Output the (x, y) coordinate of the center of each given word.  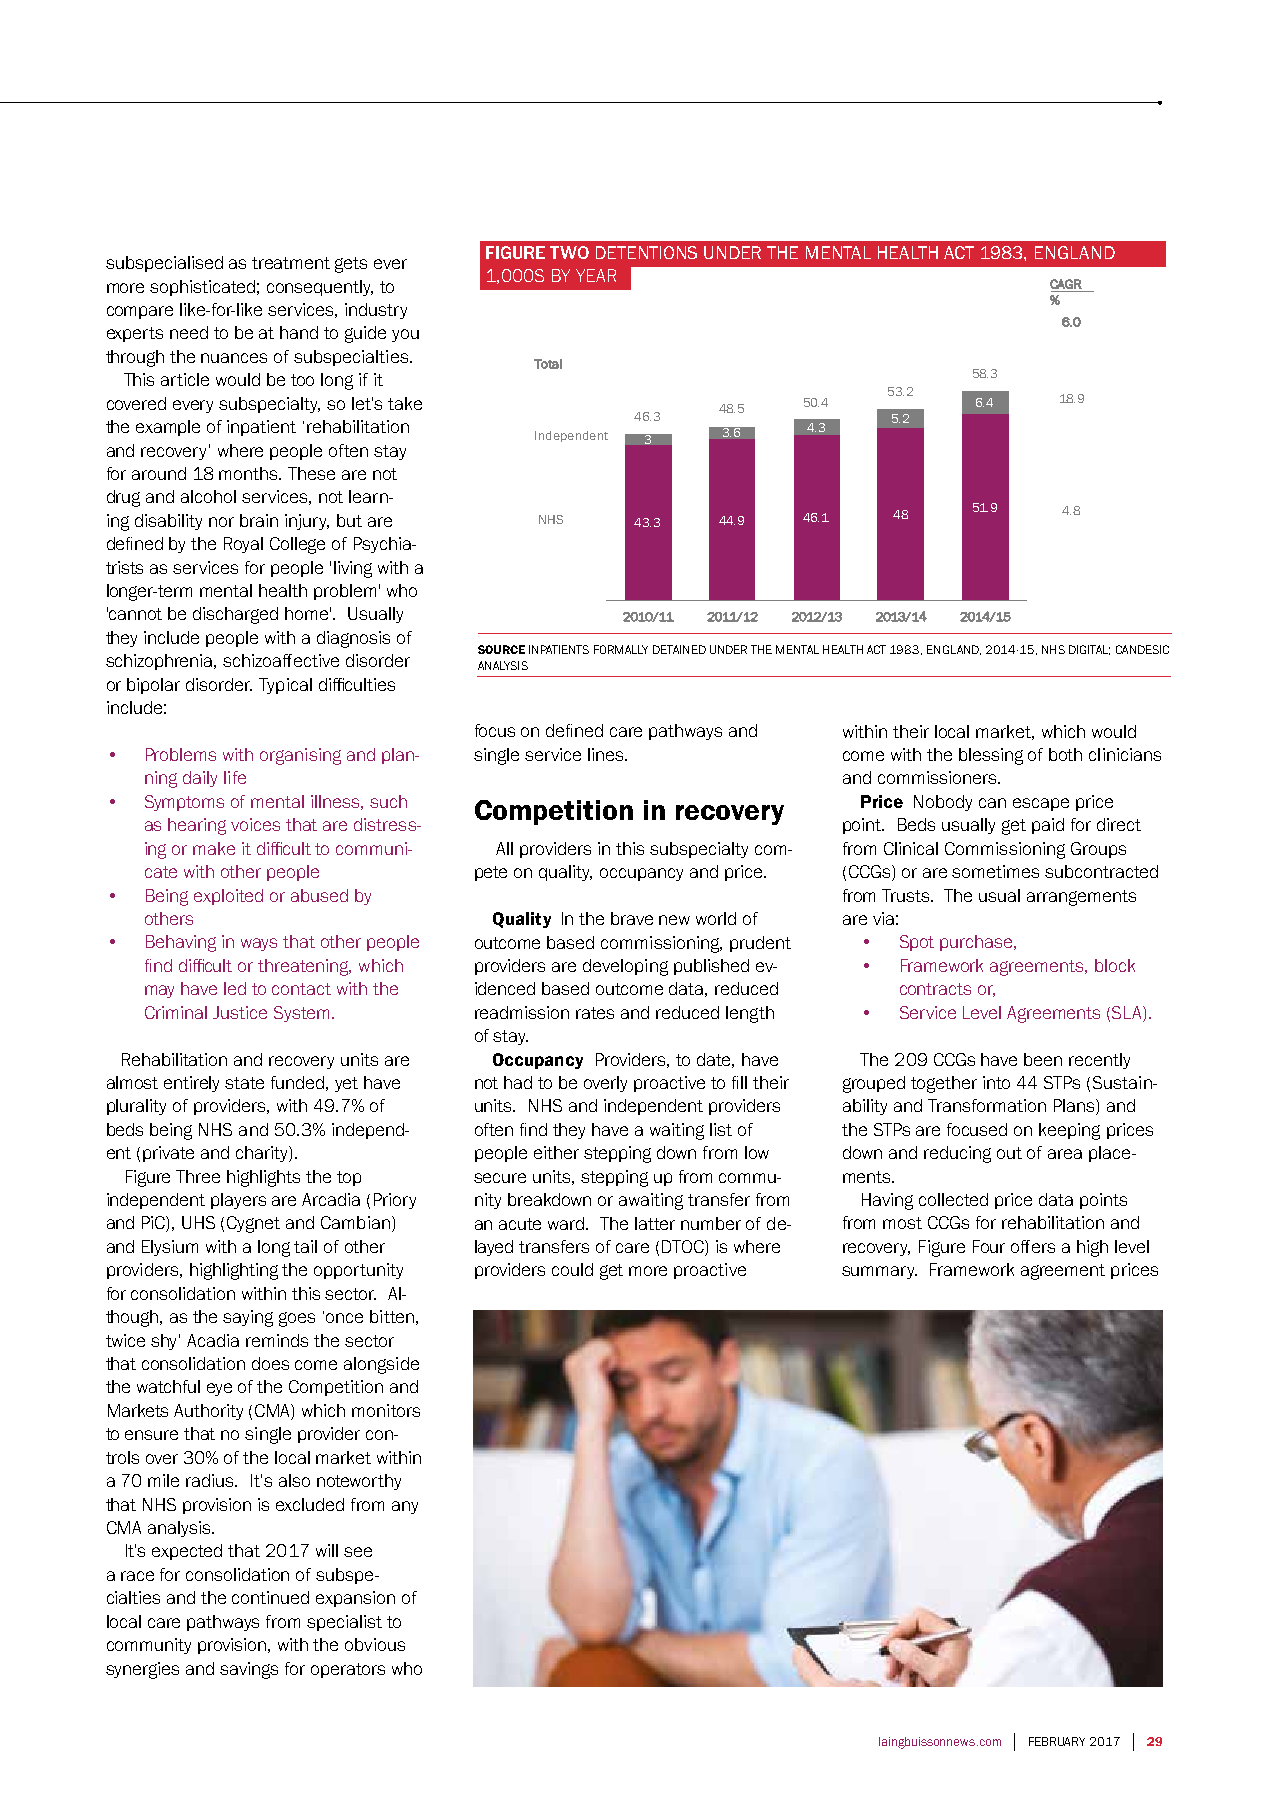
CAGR (1066, 284)
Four (989, 1246)
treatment (291, 263)
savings (249, 1670)
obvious (375, 1644)
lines (607, 754)
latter (655, 1223)
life (235, 777)
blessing (991, 756)
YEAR (596, 275)
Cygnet (253, 1224)
